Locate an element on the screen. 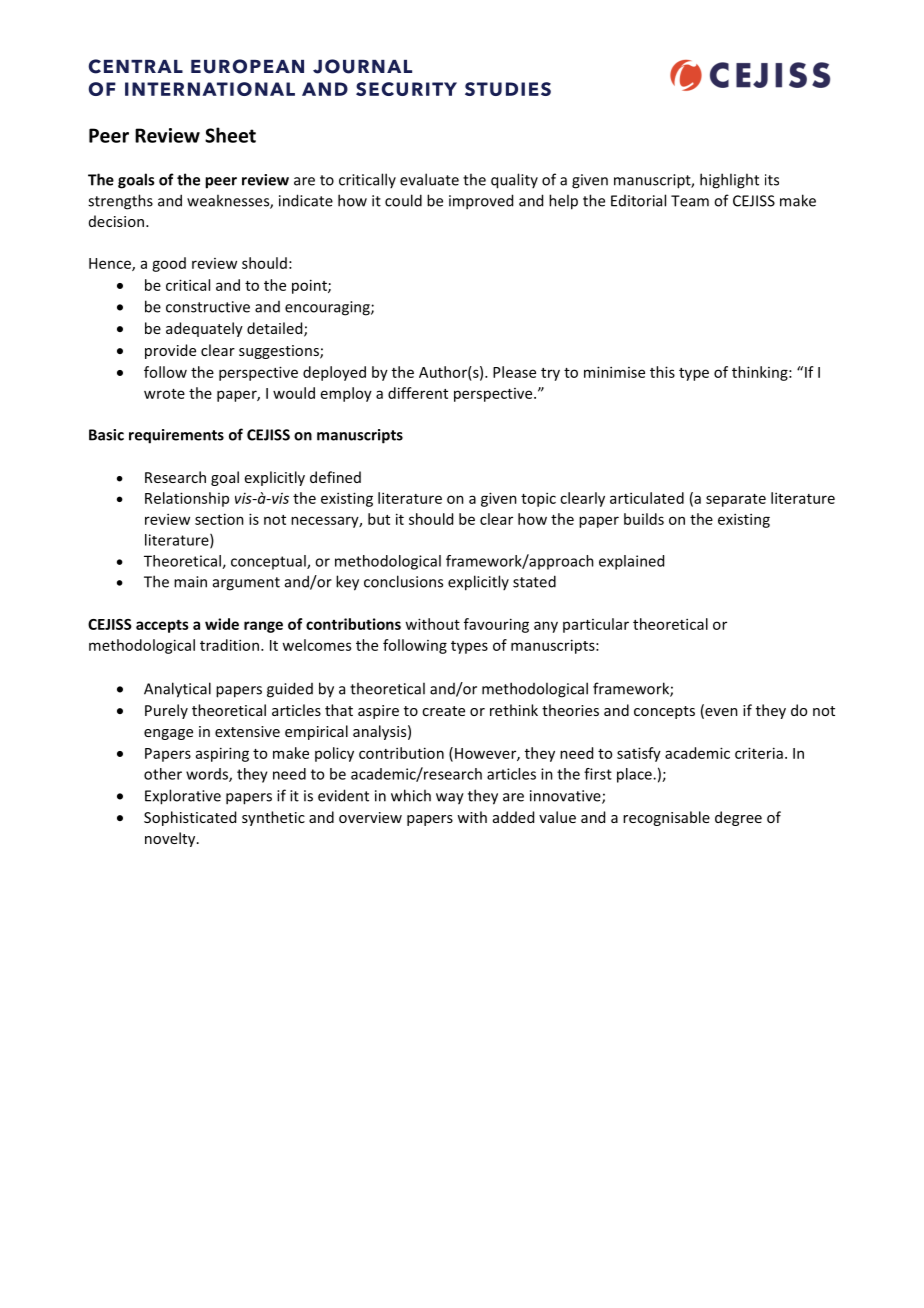  conclusions is located at coordinates (403, 581).
